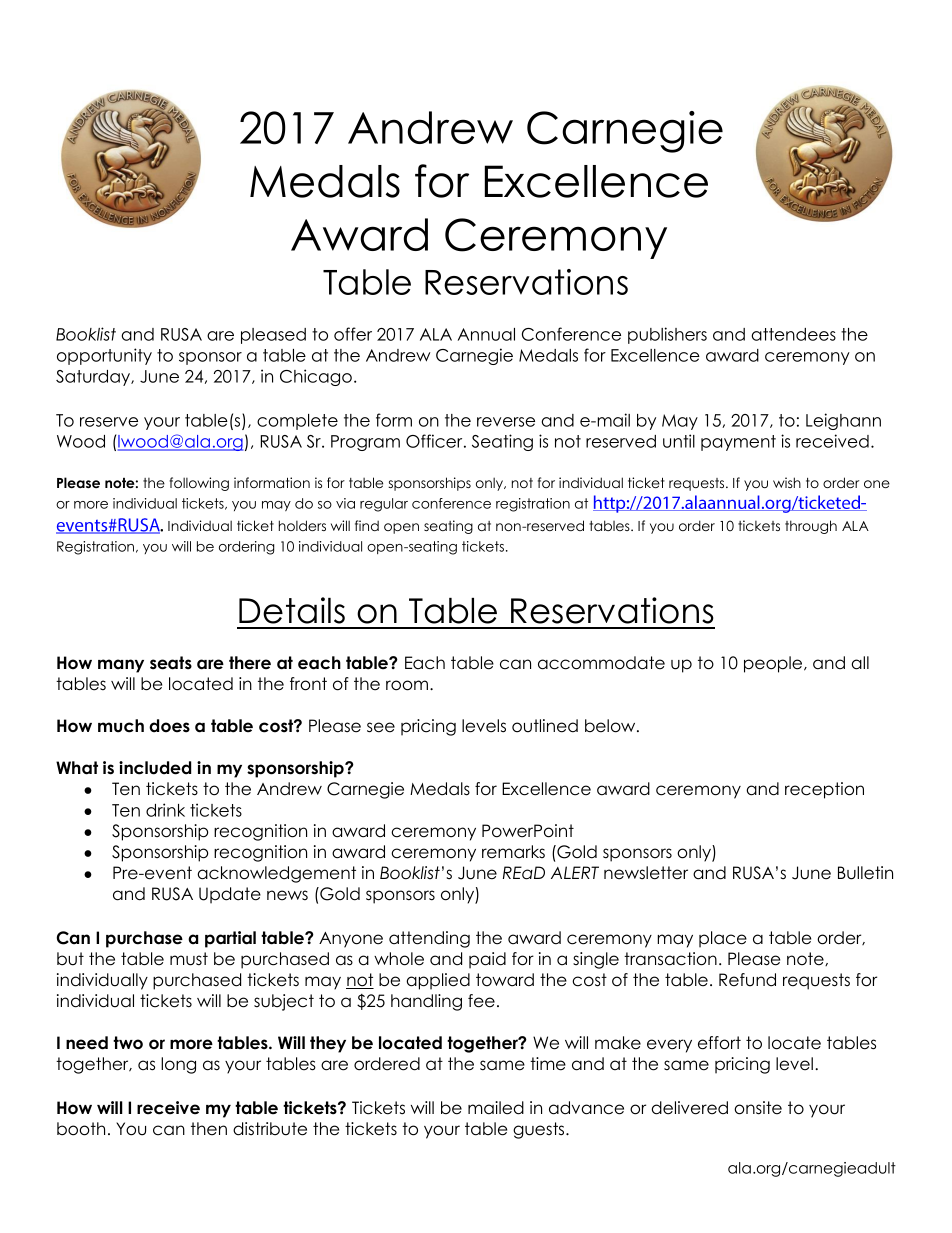  Describe the element at coordinates (209, 1129) in the screenshot. I see `then` at that location.
